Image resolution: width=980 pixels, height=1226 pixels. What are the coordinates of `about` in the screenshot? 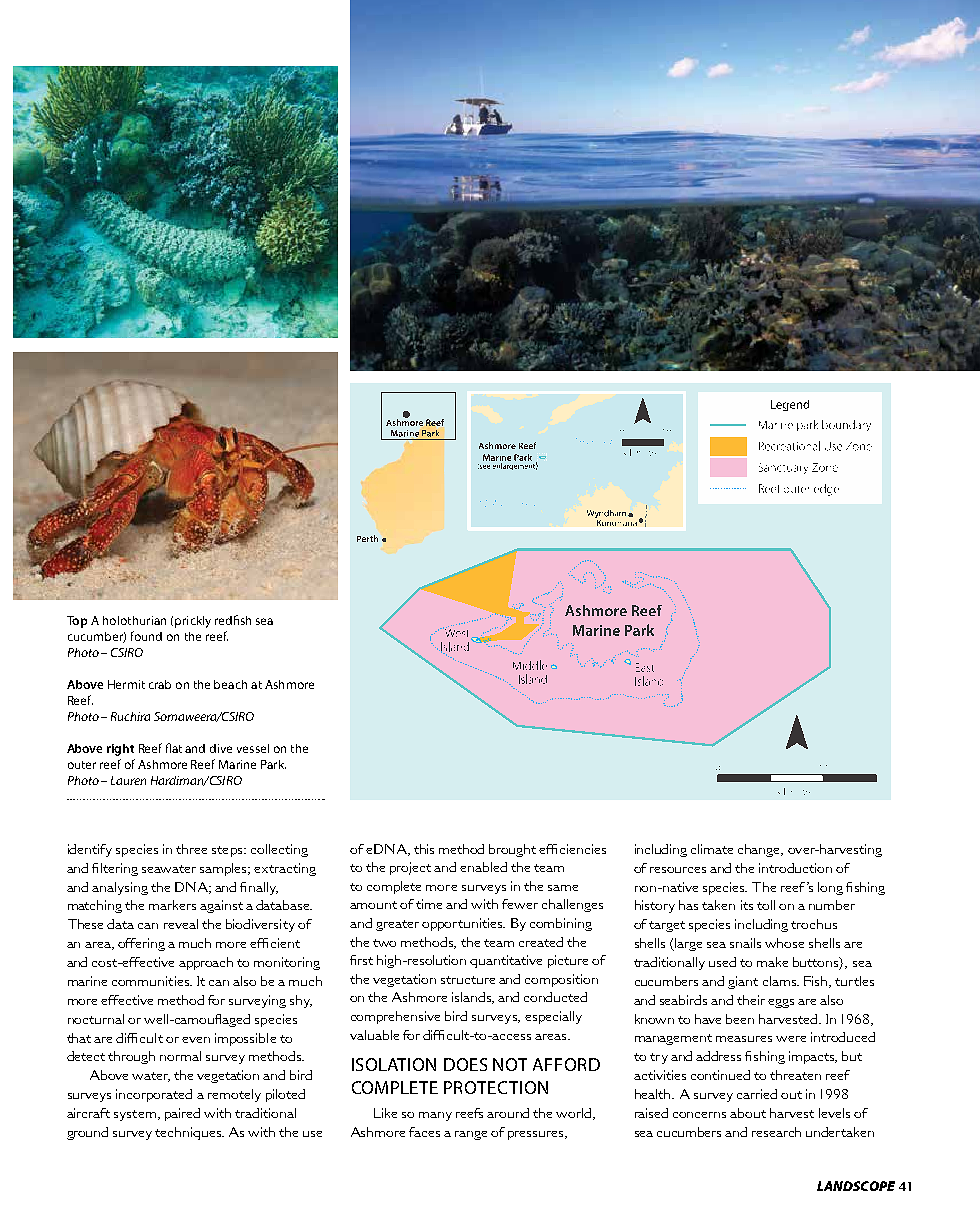 It's located at (748, 1113).
